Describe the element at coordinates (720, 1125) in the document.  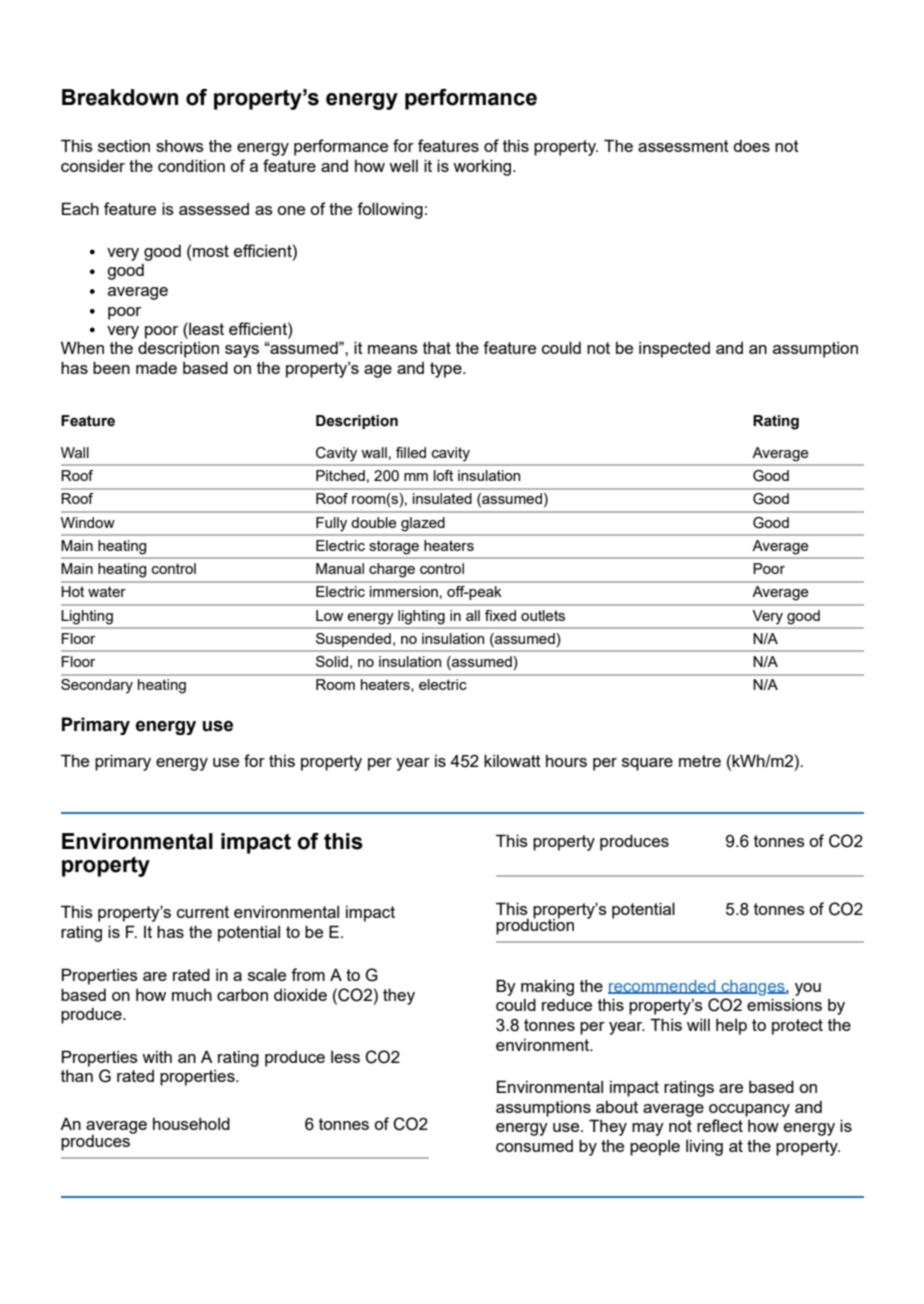
I see `reflect` at that location.
